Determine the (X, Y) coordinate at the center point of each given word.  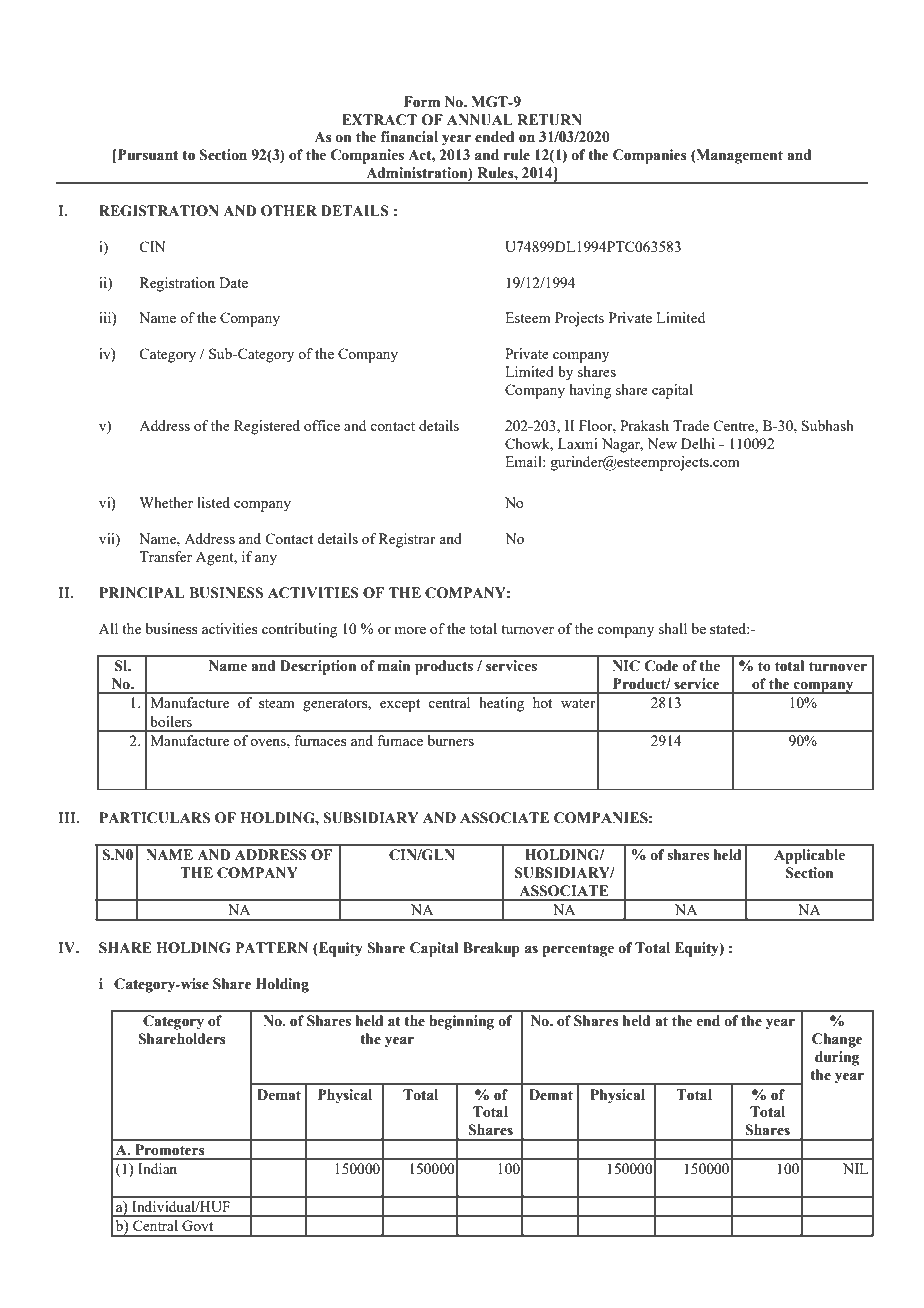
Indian (157, 1168)
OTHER (289, 211)
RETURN (549, 120)
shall (673, 628)
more (410, 630)
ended (494, 137)
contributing (299, 630)
